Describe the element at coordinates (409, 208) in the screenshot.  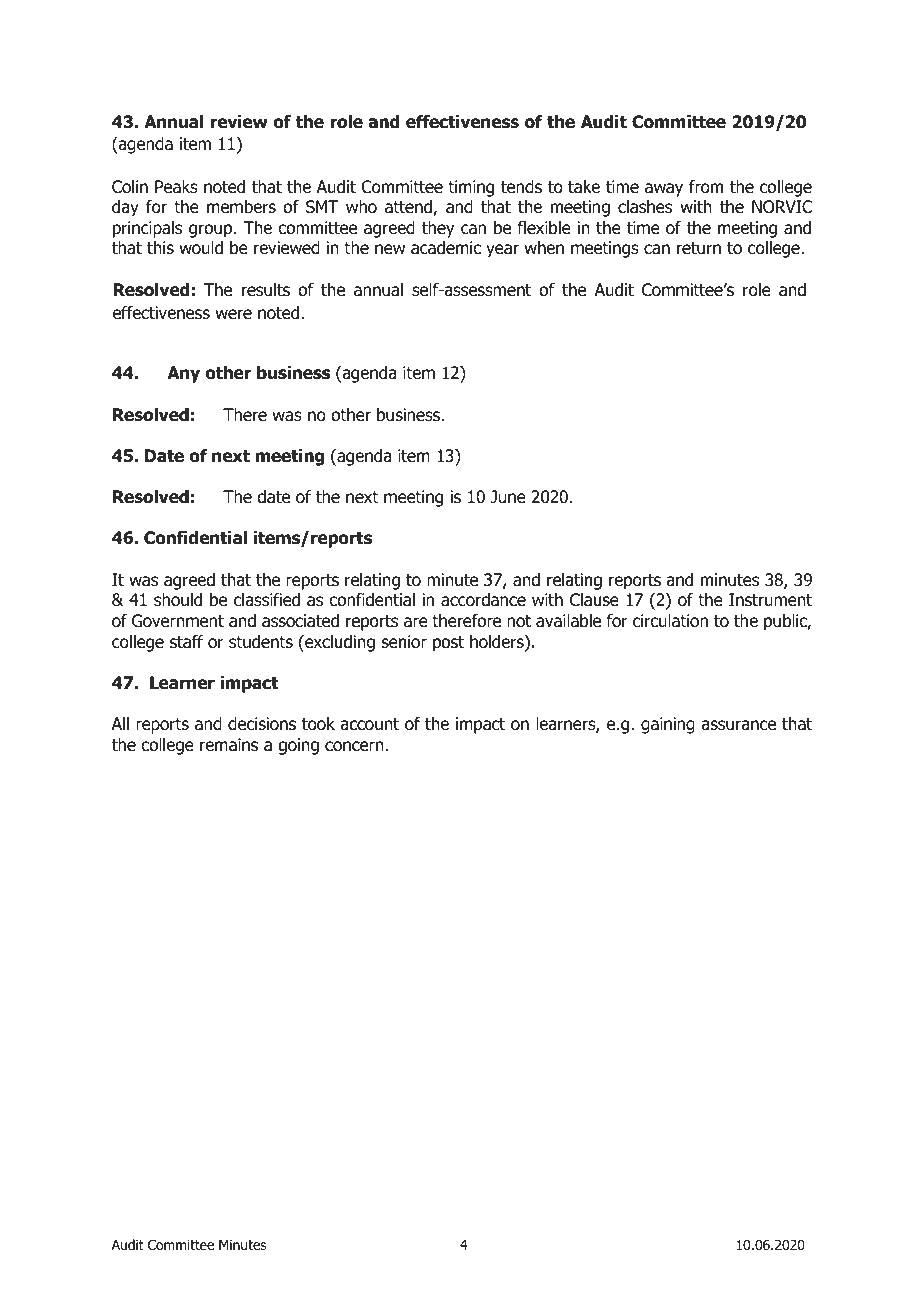
I see `attend` at that location.
